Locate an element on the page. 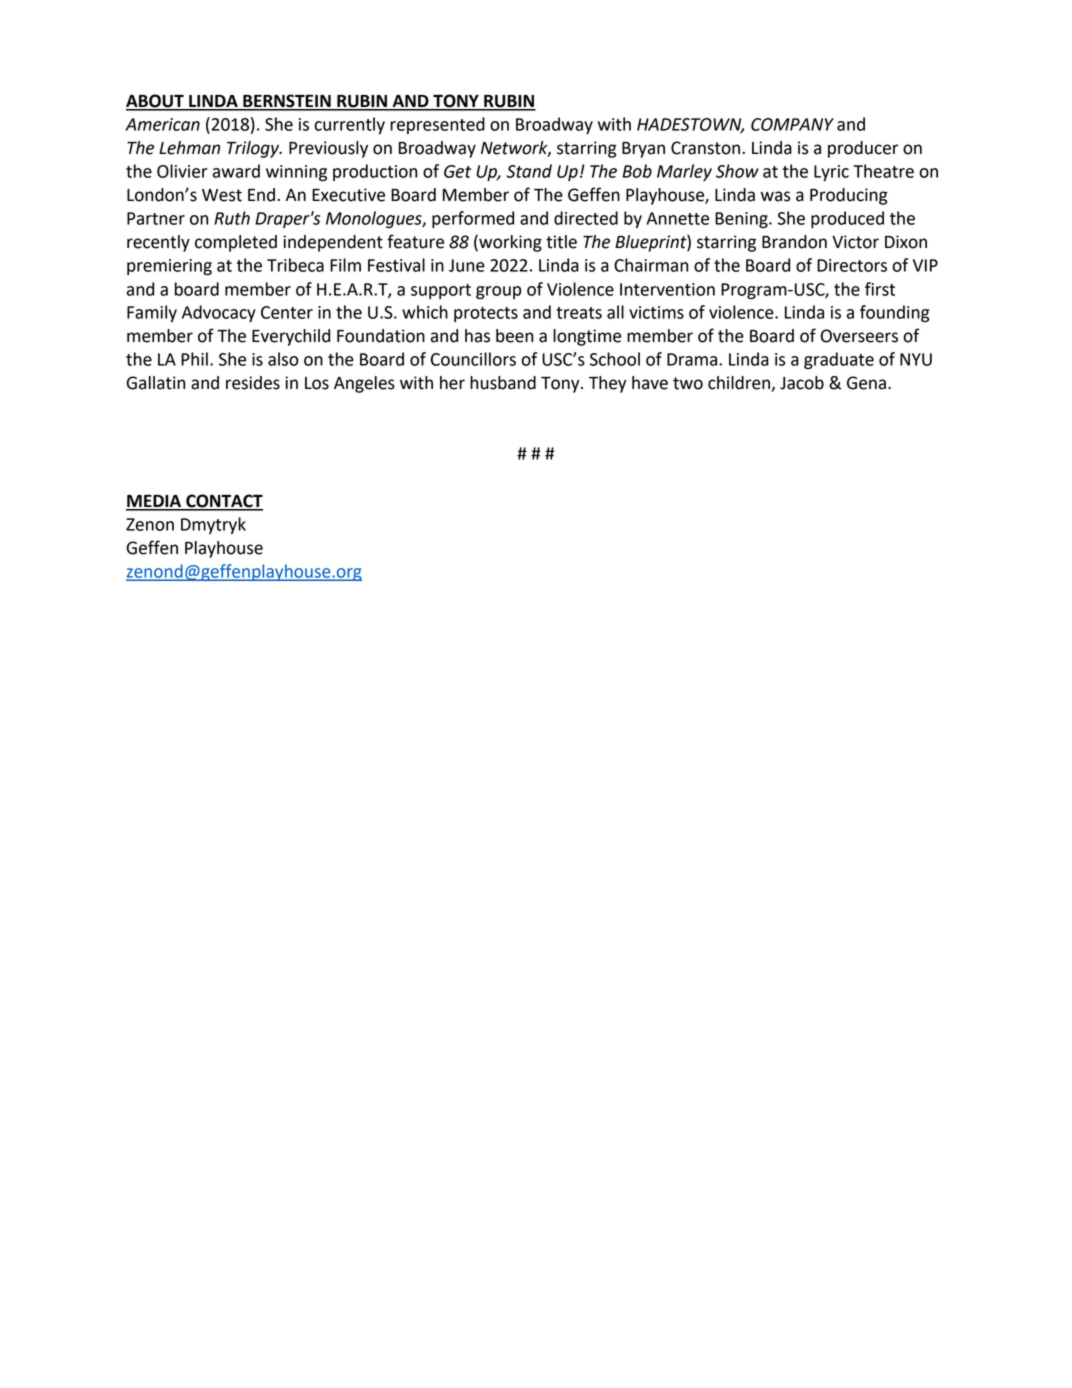 This document has width=1072, height=1388. Directors is located at coordinates (852, 265).
